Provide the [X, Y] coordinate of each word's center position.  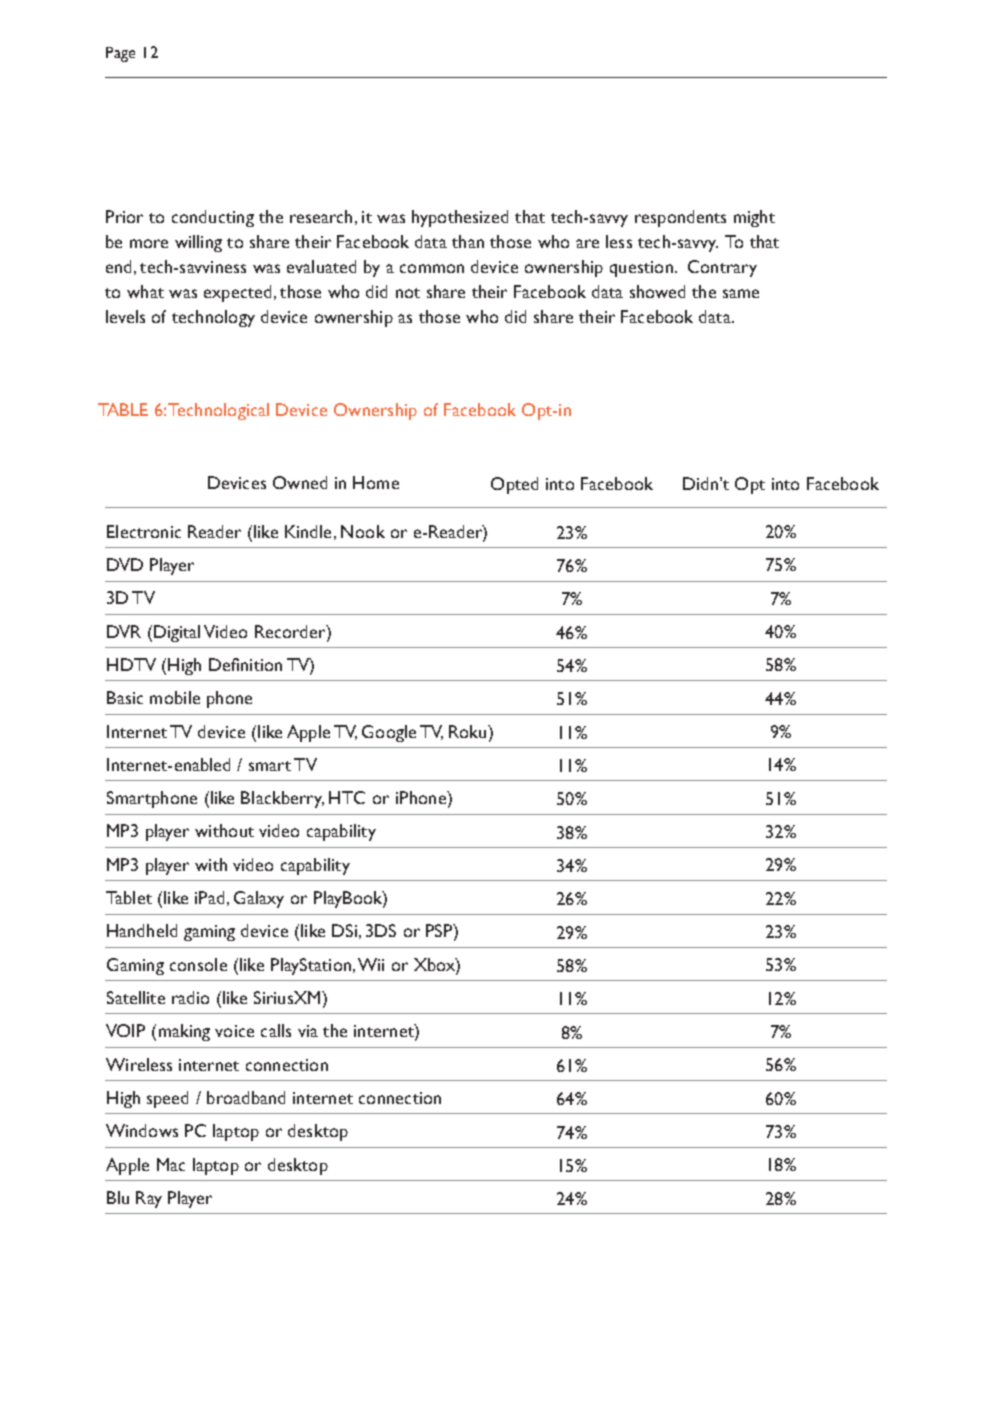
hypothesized [460, 218]
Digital [177, 633]
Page [120, 54]
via [308, 1031]
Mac [171, 1164]
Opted [514, 485]
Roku [469, 731]
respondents [680, 218]
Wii [371, 964]
